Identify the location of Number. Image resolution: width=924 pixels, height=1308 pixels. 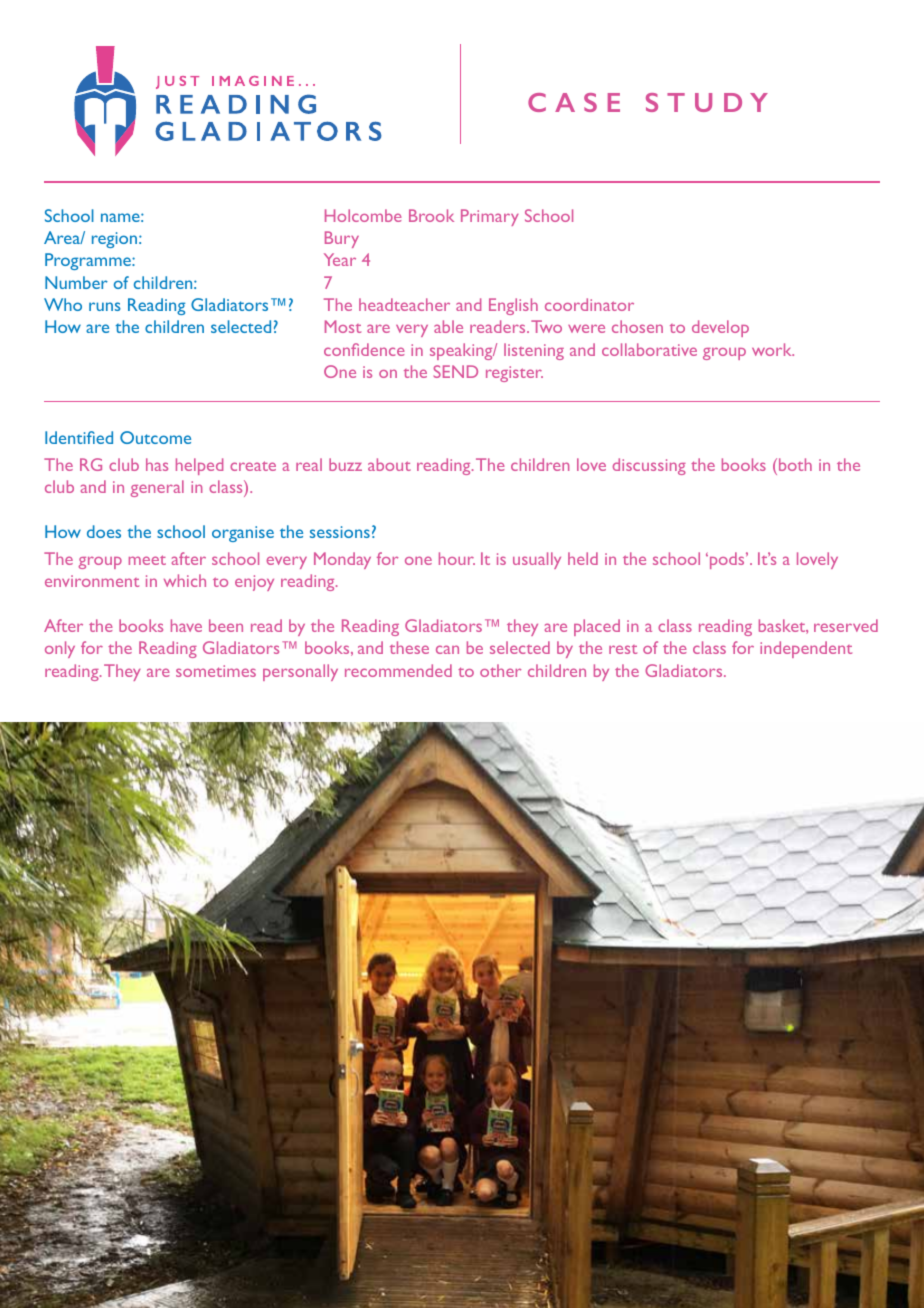
(76, 282).
